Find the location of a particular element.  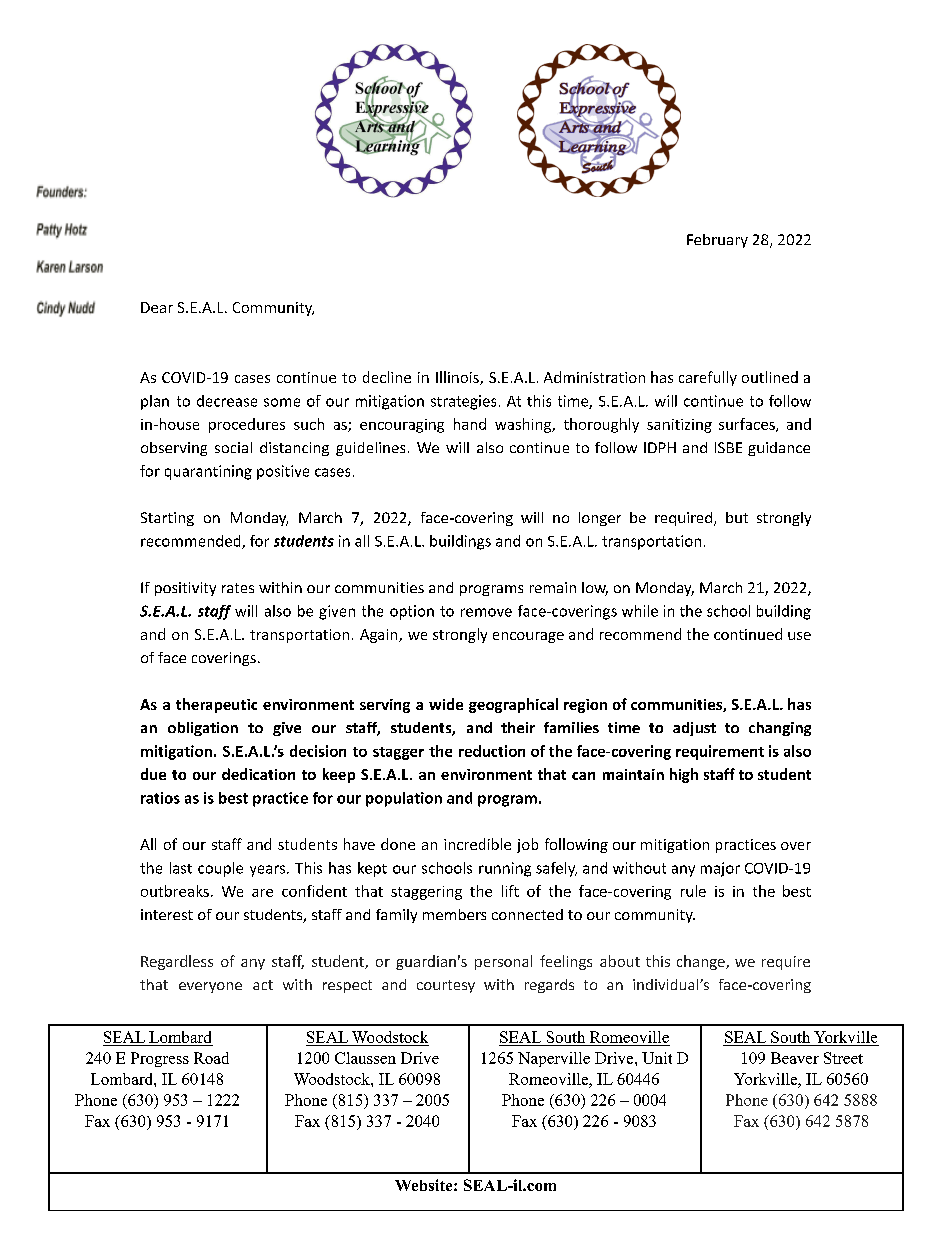

but is located at coordinates (737, 517).
